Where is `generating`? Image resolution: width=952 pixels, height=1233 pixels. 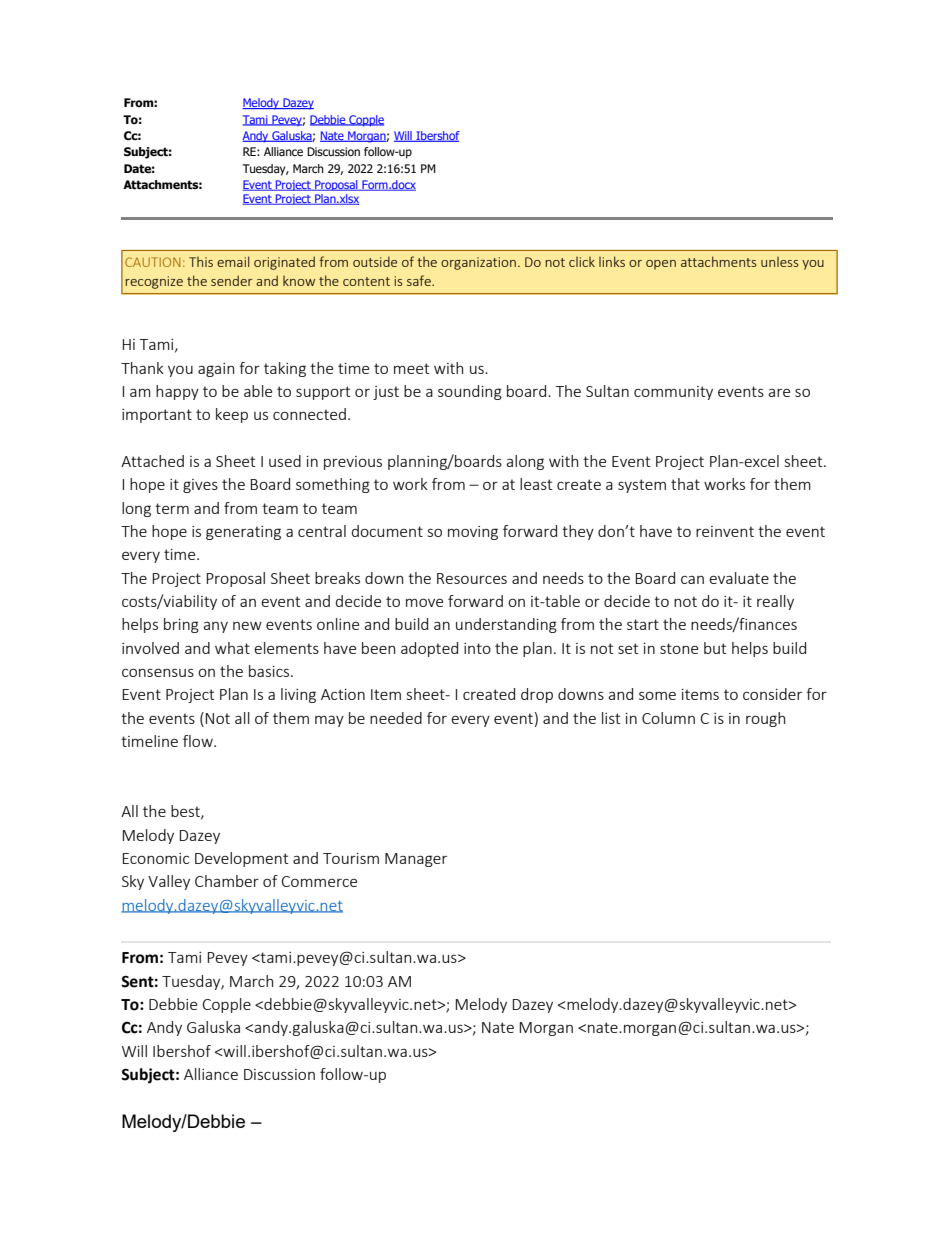 generating is located at coordinates (243, 533).
